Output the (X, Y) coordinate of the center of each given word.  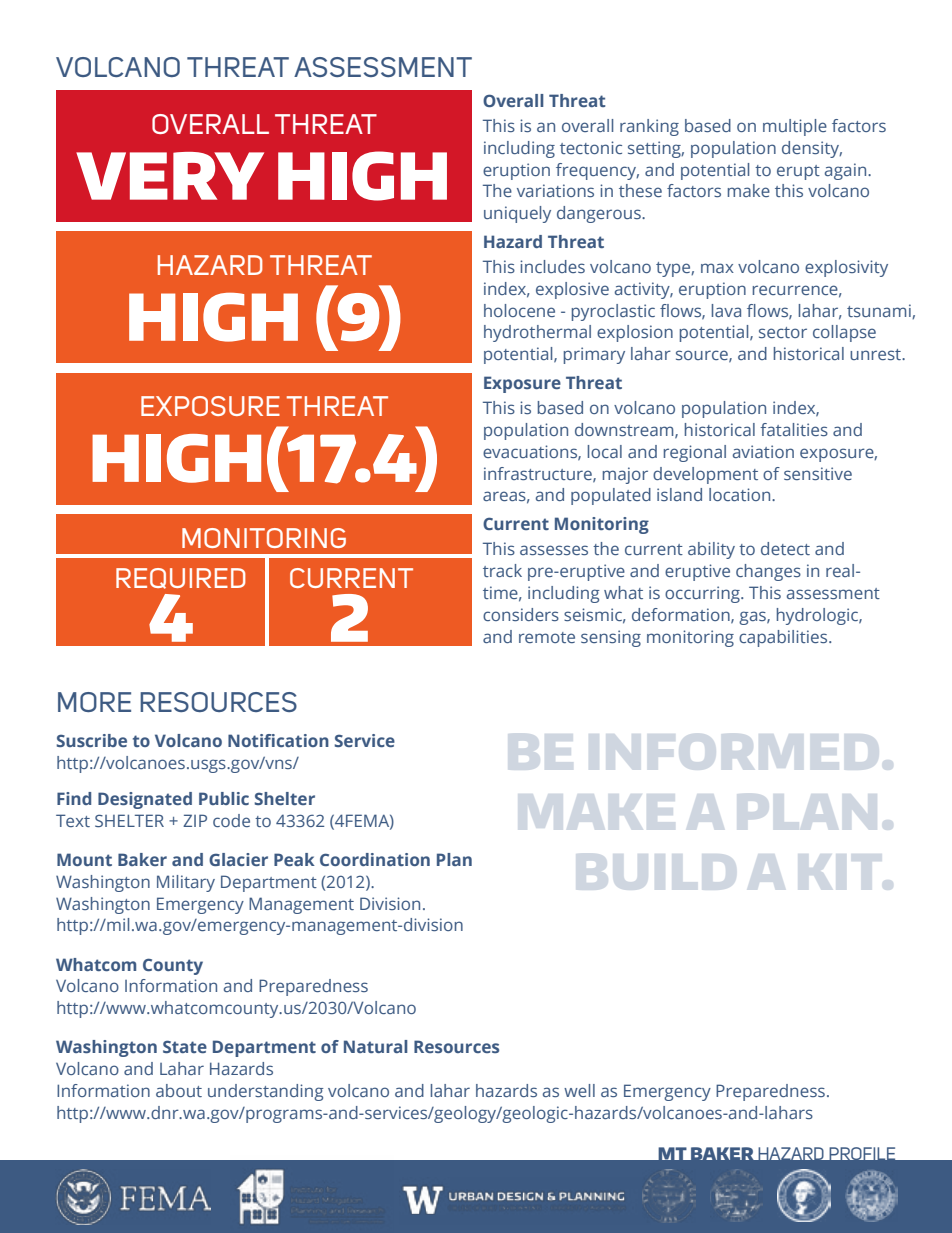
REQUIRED (181, 578)
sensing (611, 638)
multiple (795, 127)
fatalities (794, 429)
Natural (376, 1046)
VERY (170, 176)
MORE (94, 702)
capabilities (784, 638)
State (185, 1046)
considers (521, 614)
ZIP (195, 820)
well (579, 1090)
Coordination (375, 859)
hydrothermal (537, 333)
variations (555, 190)
